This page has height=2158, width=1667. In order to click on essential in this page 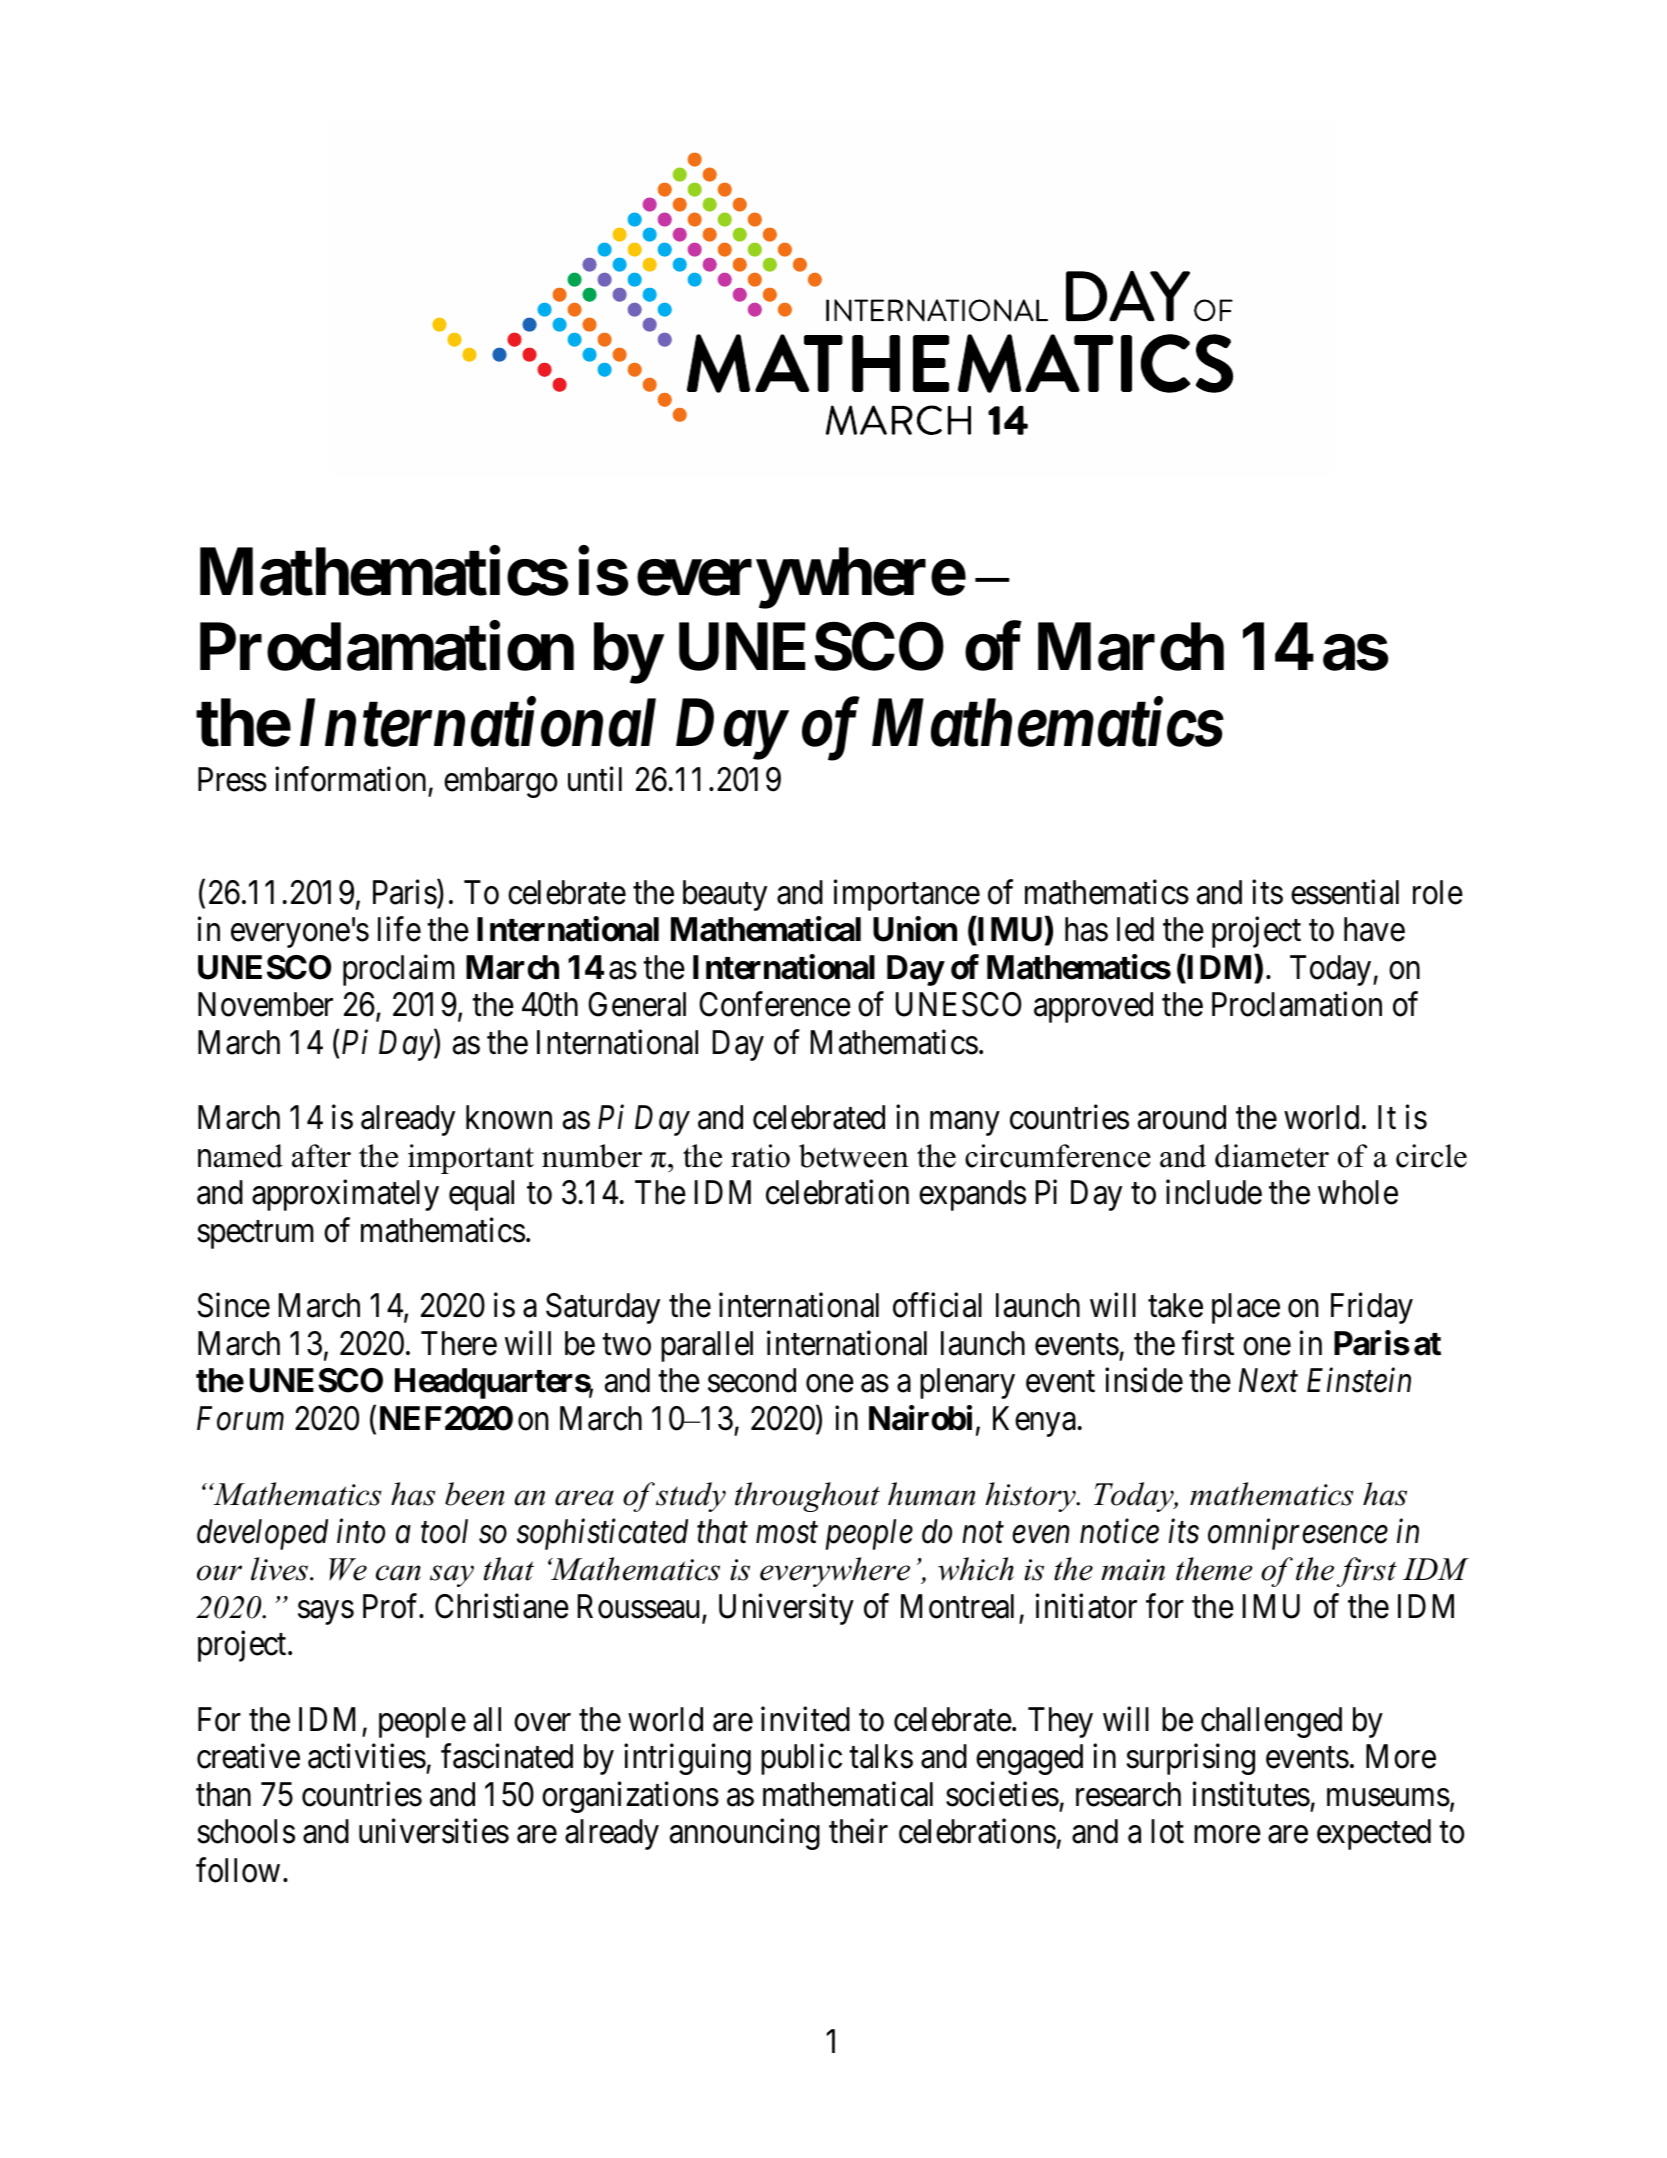, I will do `click(1345, 892)`.
